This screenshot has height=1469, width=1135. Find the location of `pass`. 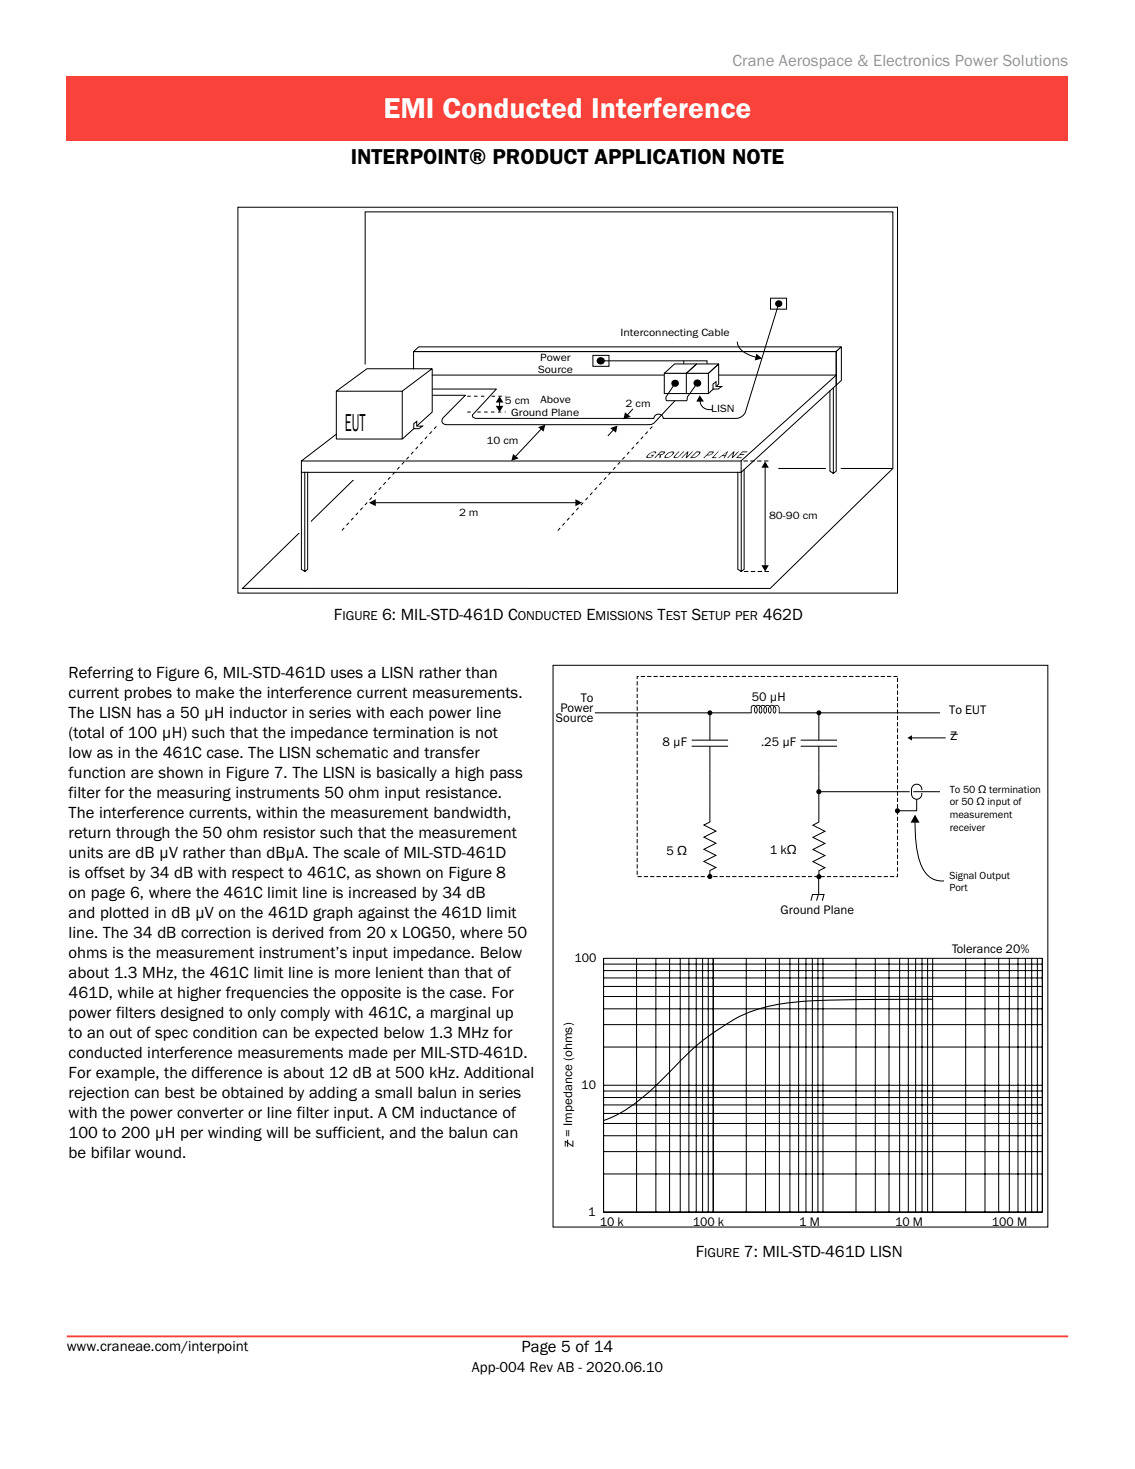

pass is located at coordinates (506, 775).
